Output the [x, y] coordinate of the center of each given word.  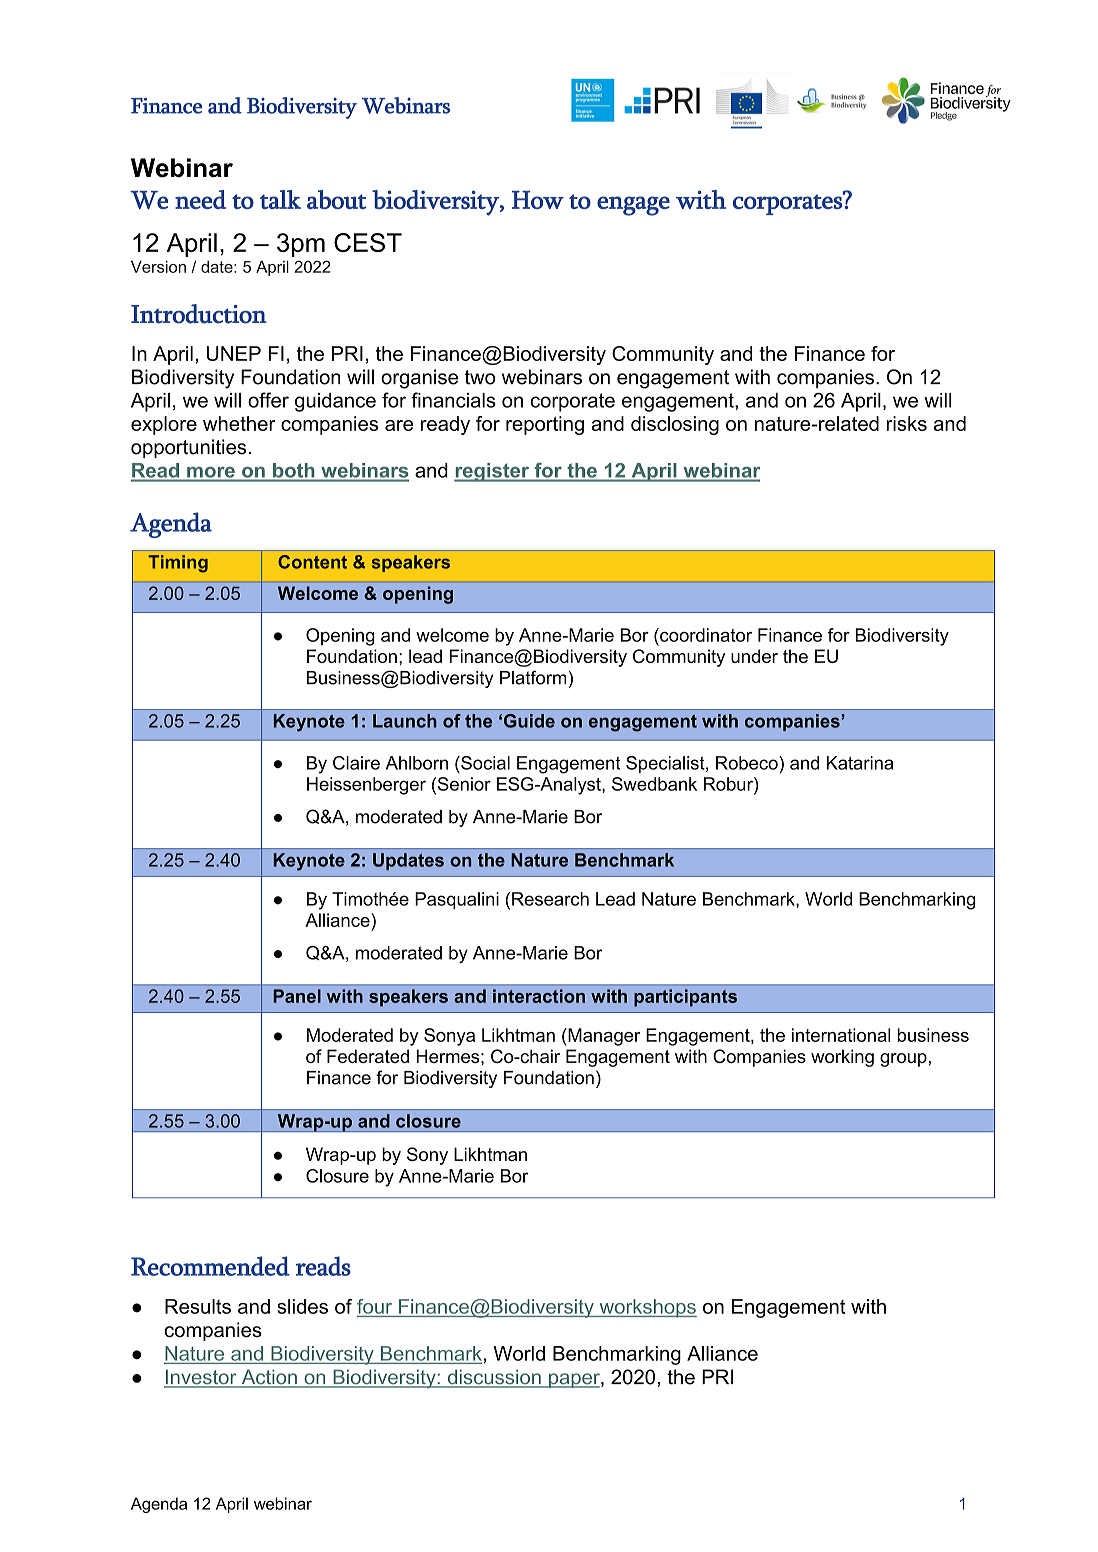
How [538, 200]
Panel [297, 996]
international [841, 1035]
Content [312, 562]
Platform [533, 677]
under [754, 656]
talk [280, 199]
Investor [201, 1378]
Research [550, 899]
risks [907, 423]
